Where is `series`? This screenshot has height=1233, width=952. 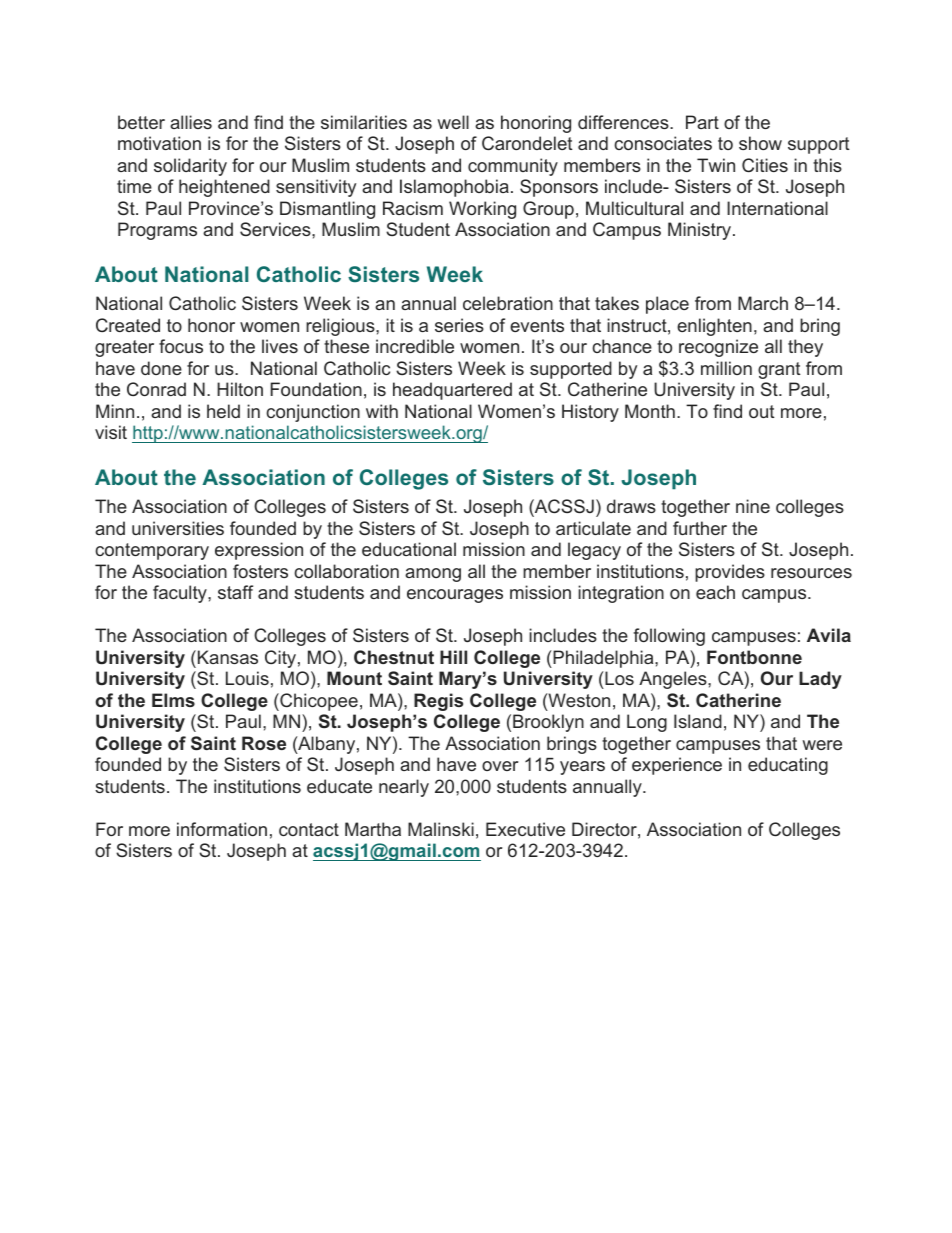 series is located at coordinates (459, 325).
